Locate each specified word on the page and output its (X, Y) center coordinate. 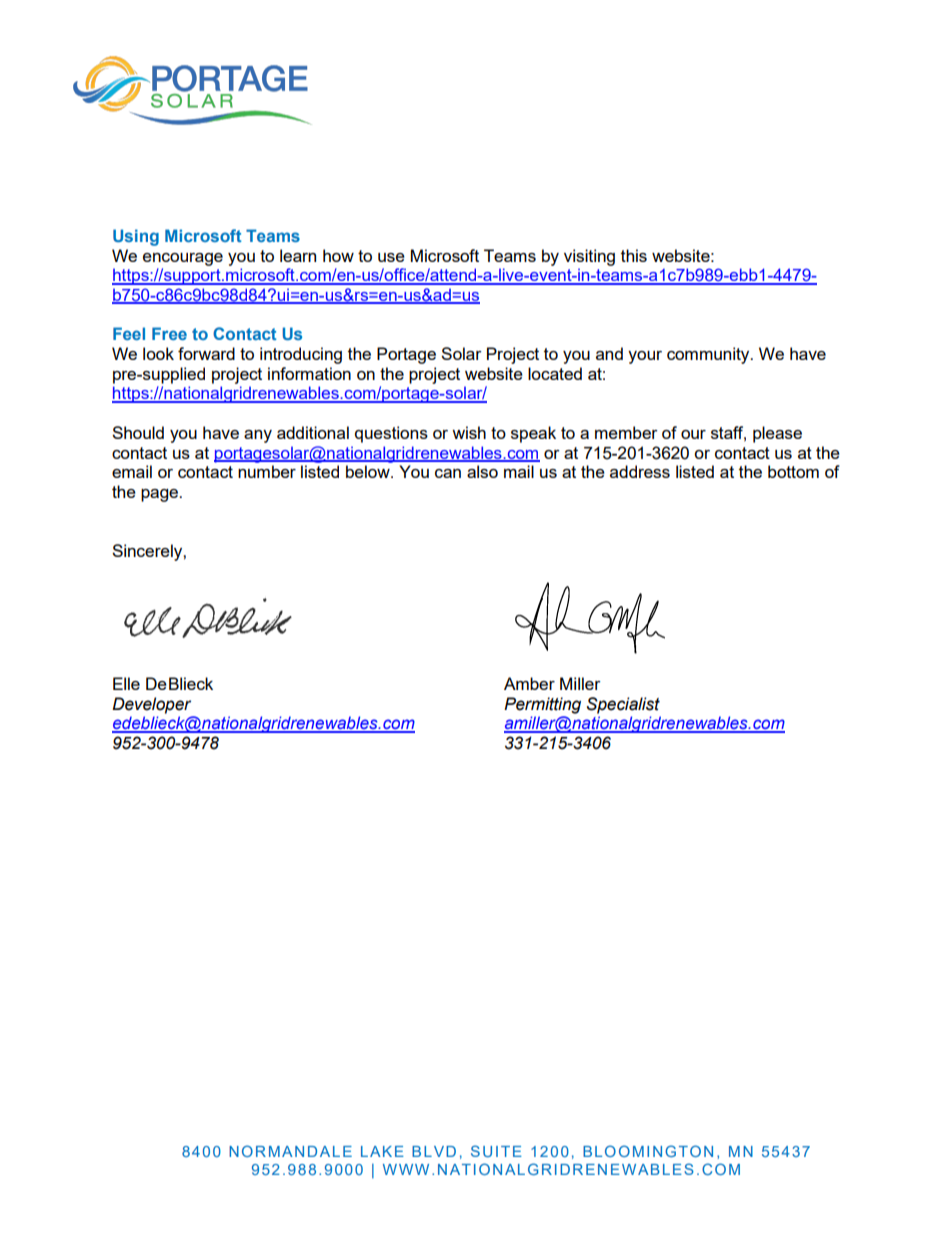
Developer (151, 705)
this (634, 255)
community (709, 355)
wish (469, 432)
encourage (183, 259)
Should (138, 432)
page (161, 495)
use (391, 257)
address (640, 471)
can (448, 473)
